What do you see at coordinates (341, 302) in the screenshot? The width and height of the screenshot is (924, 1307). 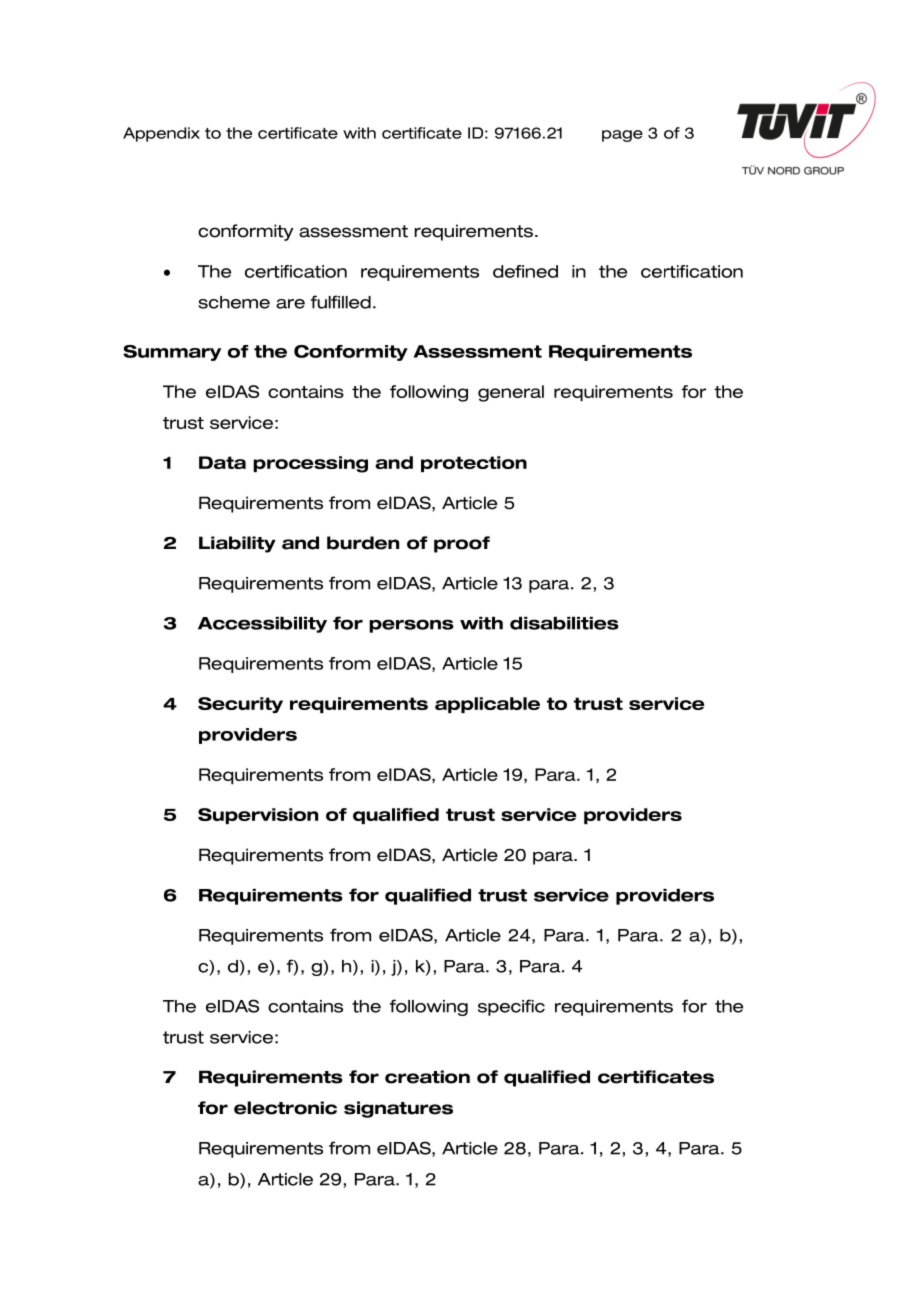 I see `fulfilled` at bounding box center [341, 302].
